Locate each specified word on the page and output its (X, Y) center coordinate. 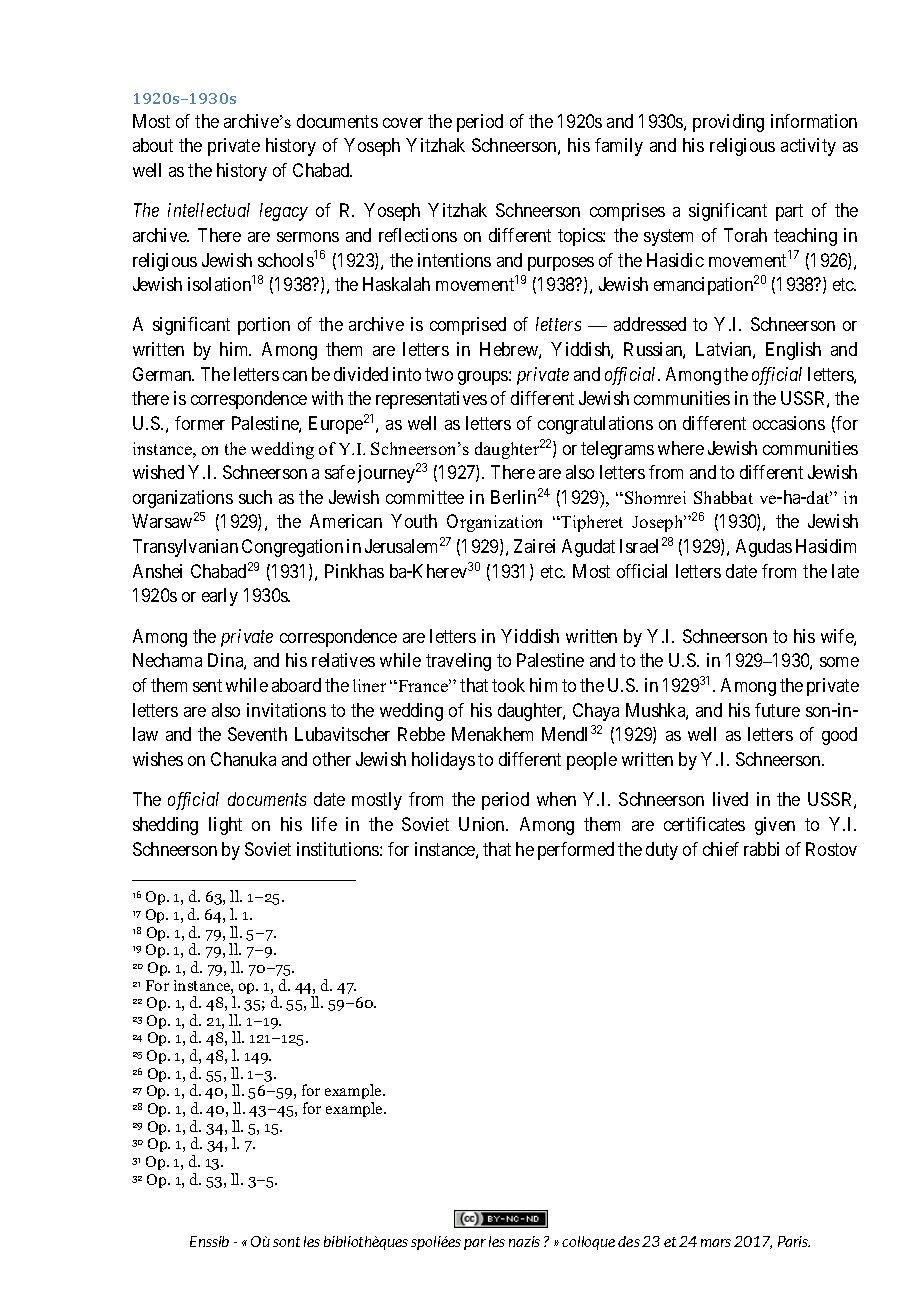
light (225, 826)
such (255, 497)
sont (286, 1242)
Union (483, 824)
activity (808, 147)
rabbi (761, 849)
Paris (794, 1241)
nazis (524, 1241)
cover (403, 123)
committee (425, 497)
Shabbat (723, 497)
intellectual (209, 210)
